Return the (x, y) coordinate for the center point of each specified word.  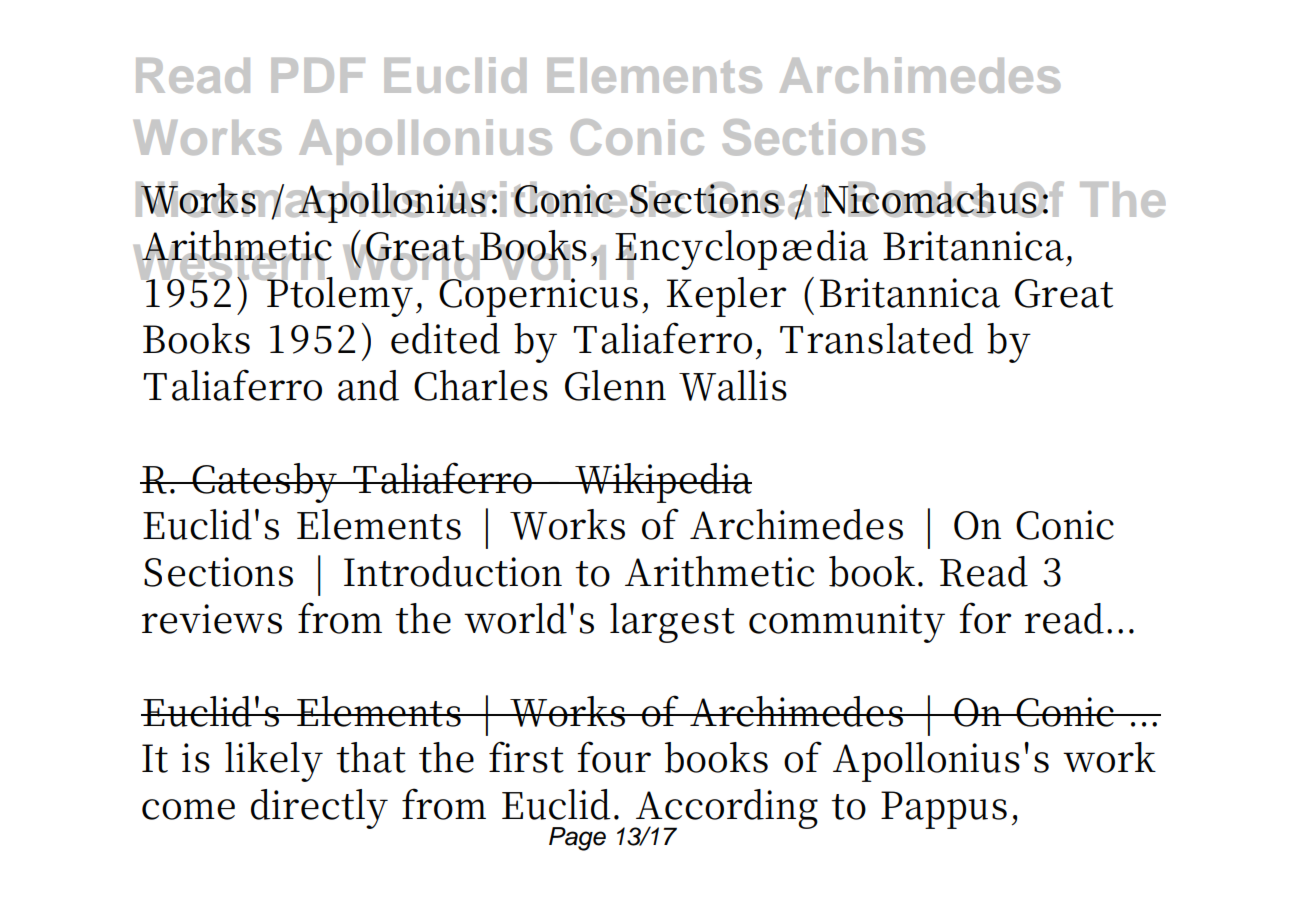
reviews (212, 619)
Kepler (727, 297)
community (847, 623)
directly (319, 809)
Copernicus (538, 296)
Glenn (615, 385)
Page (577, 839)
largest (672, 623)
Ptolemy (339, 295)
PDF (318, 75)
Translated (877, 338)
